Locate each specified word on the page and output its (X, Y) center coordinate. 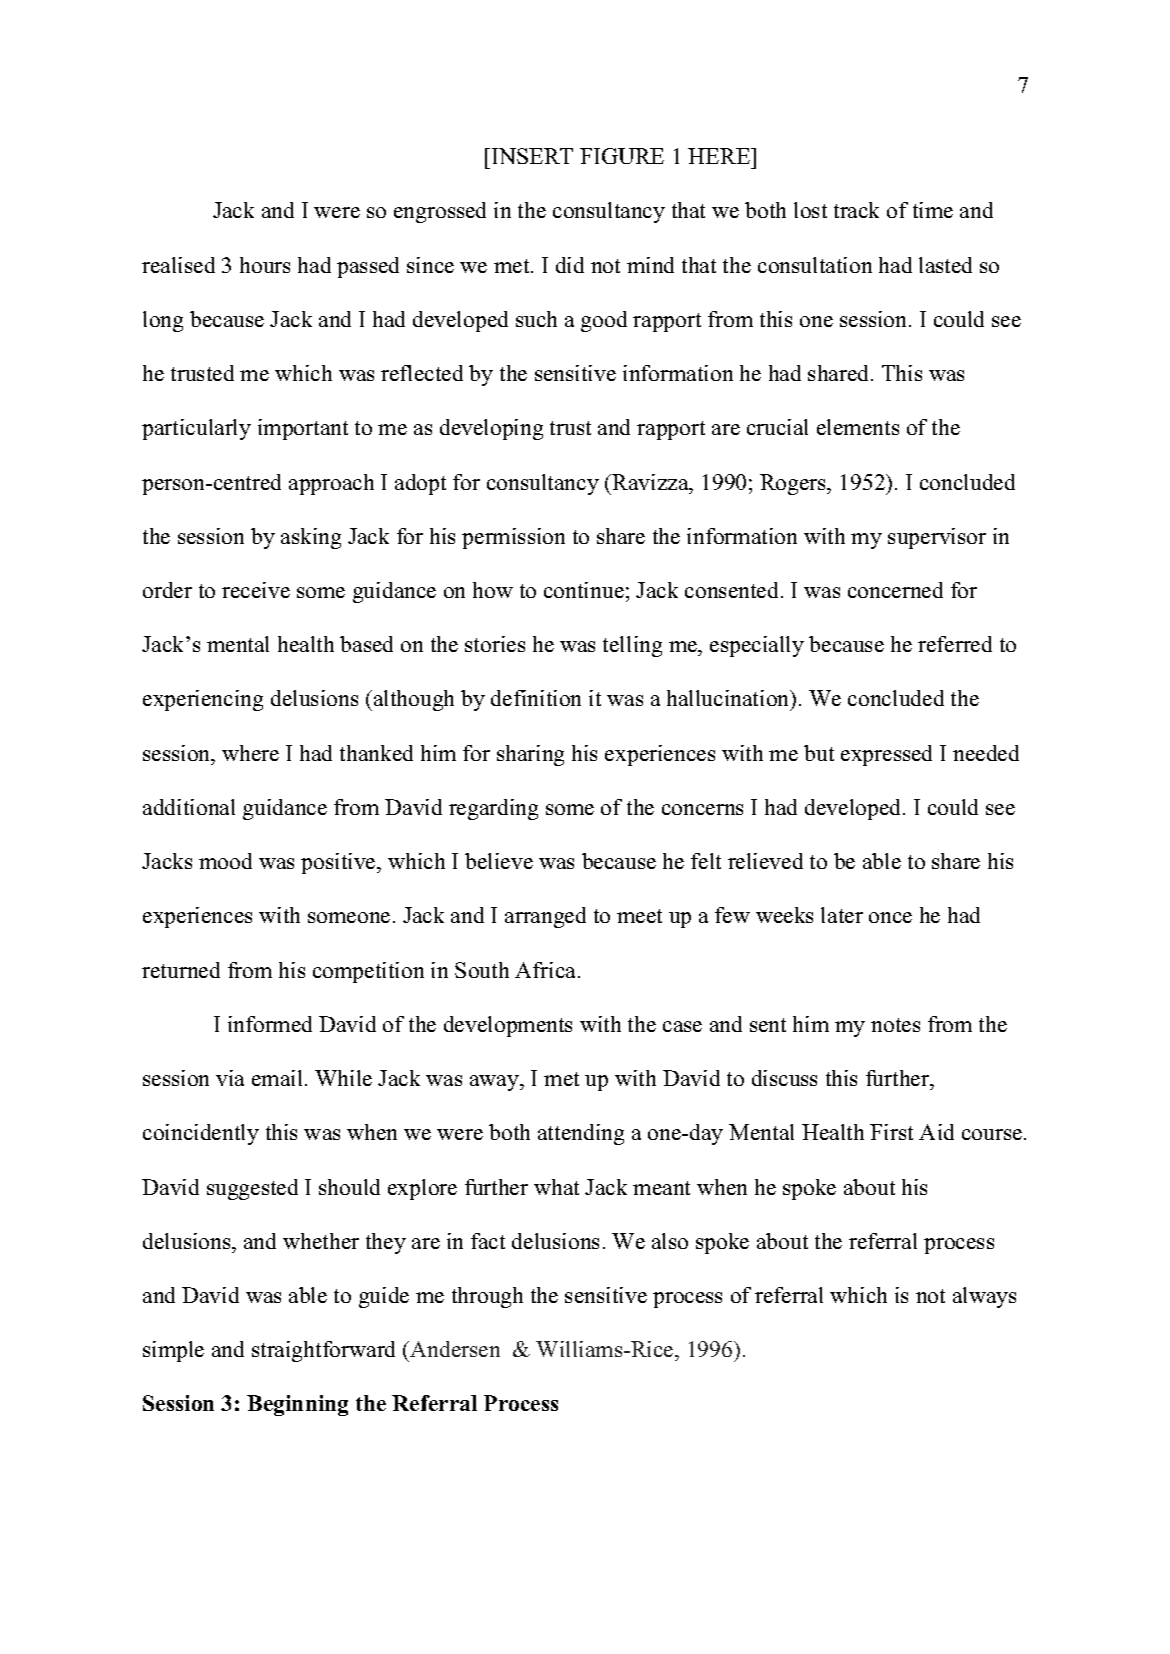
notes (895, 1025)
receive (256, 590)
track (856, 210)
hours (265, 265)
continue (584, 590)
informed (270, 1024)
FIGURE (622, 156)
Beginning (297, 1405)
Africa (547, 970)
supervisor (937, 538)
